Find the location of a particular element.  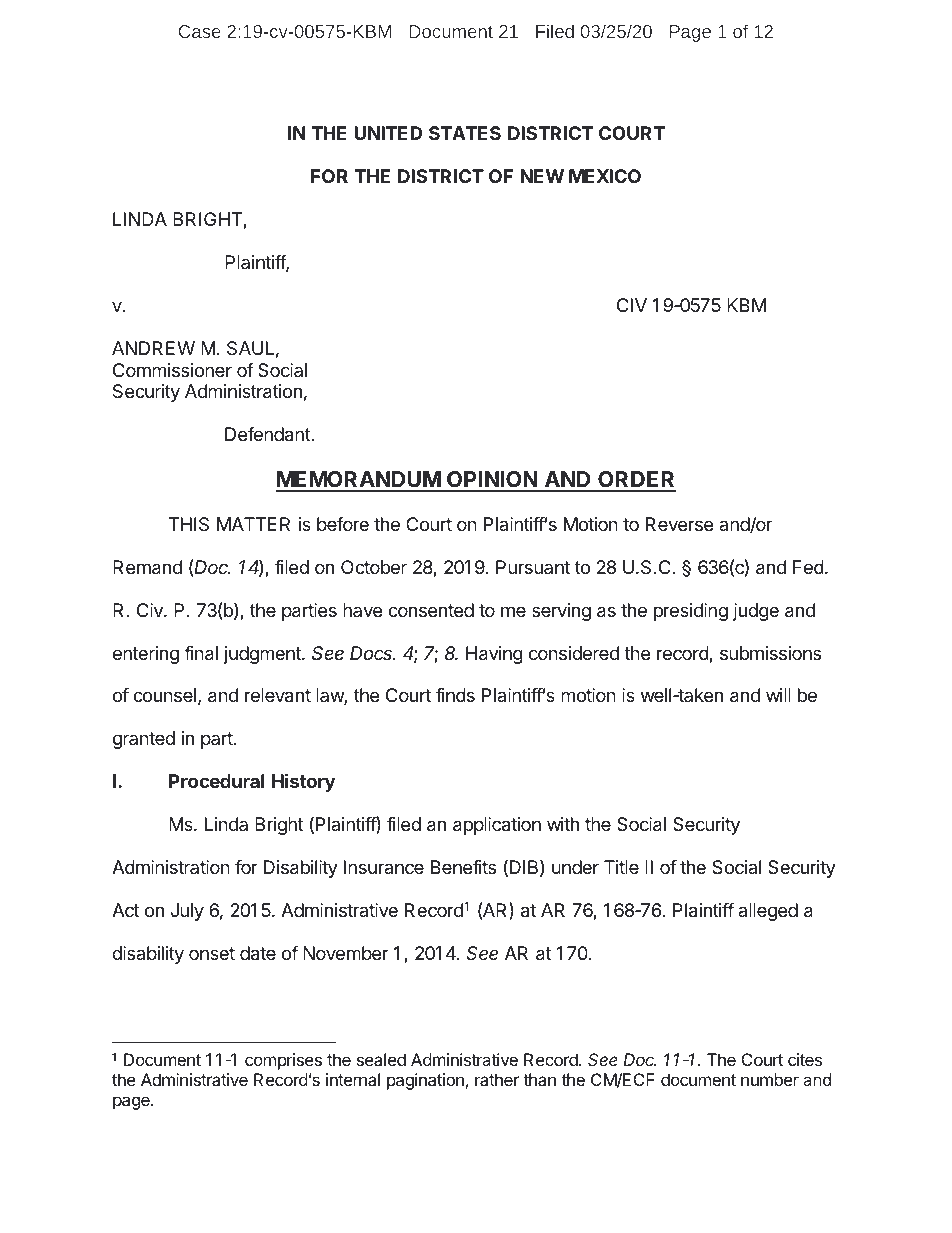

MEXICO is located at coordinates (605, 176).
